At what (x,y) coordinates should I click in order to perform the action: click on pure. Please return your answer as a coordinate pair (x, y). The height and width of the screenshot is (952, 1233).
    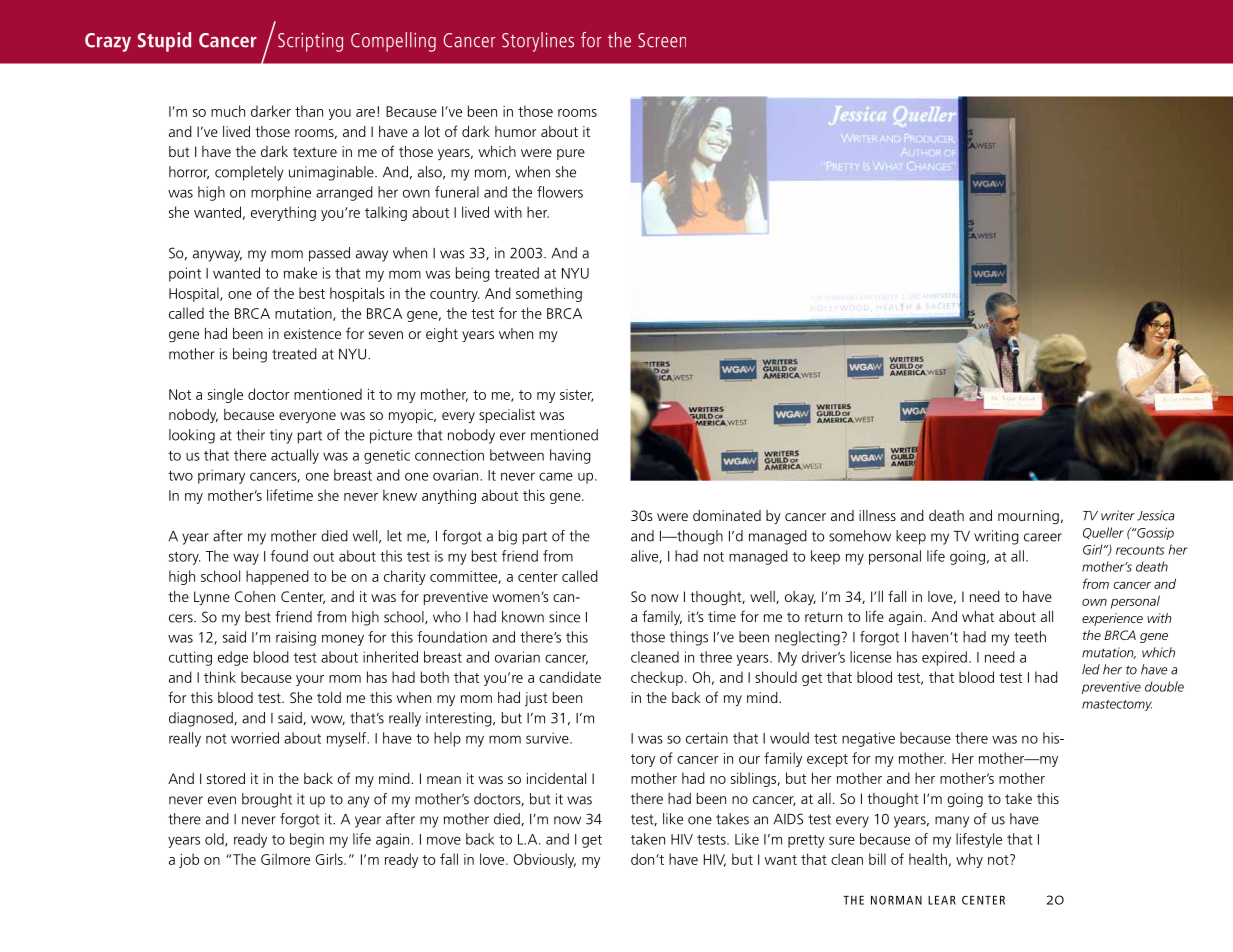
    Looking at the image, I should click on (571, 154).
